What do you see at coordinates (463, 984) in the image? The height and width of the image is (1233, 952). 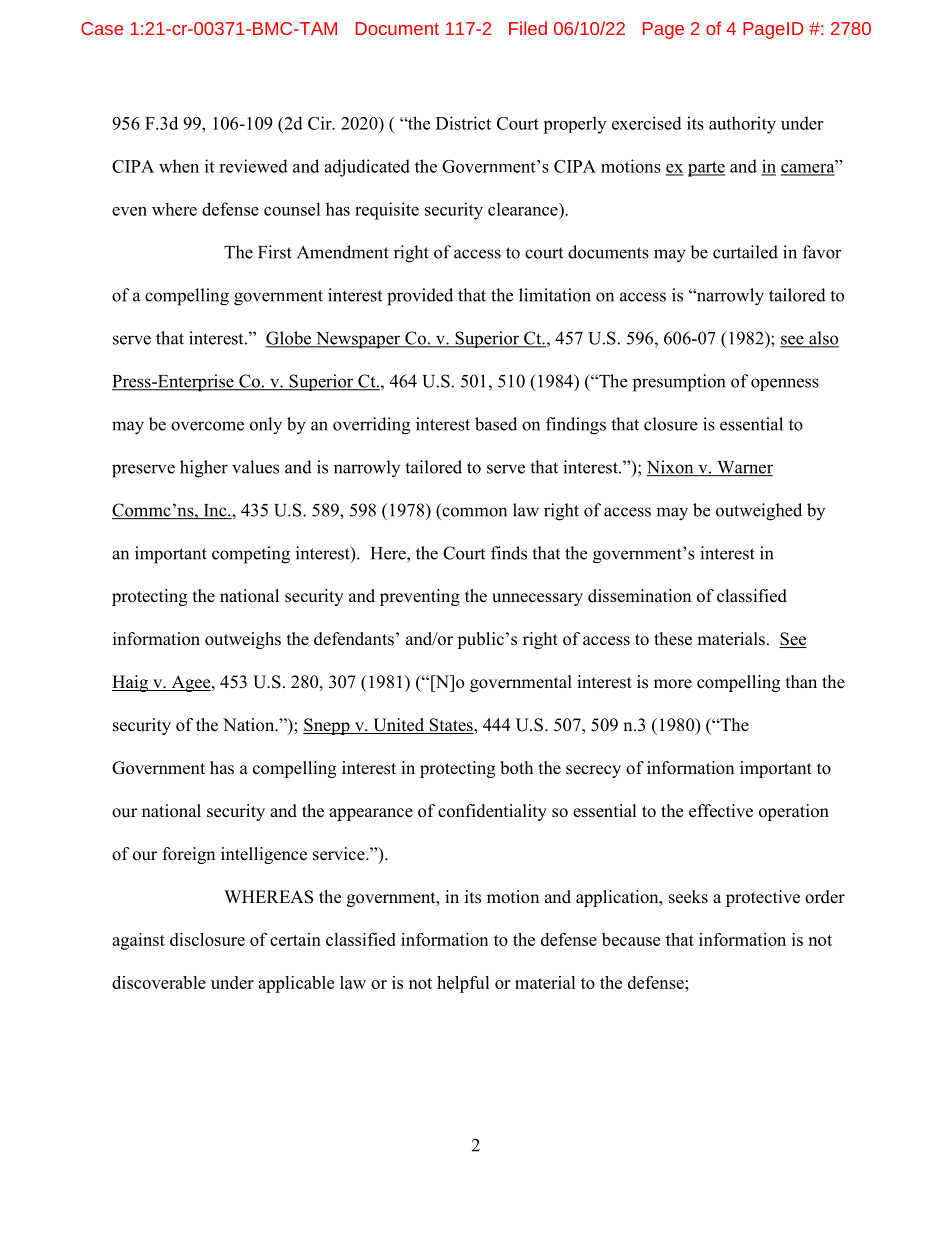 I see `helpful` at bounding box center [463, 984].
